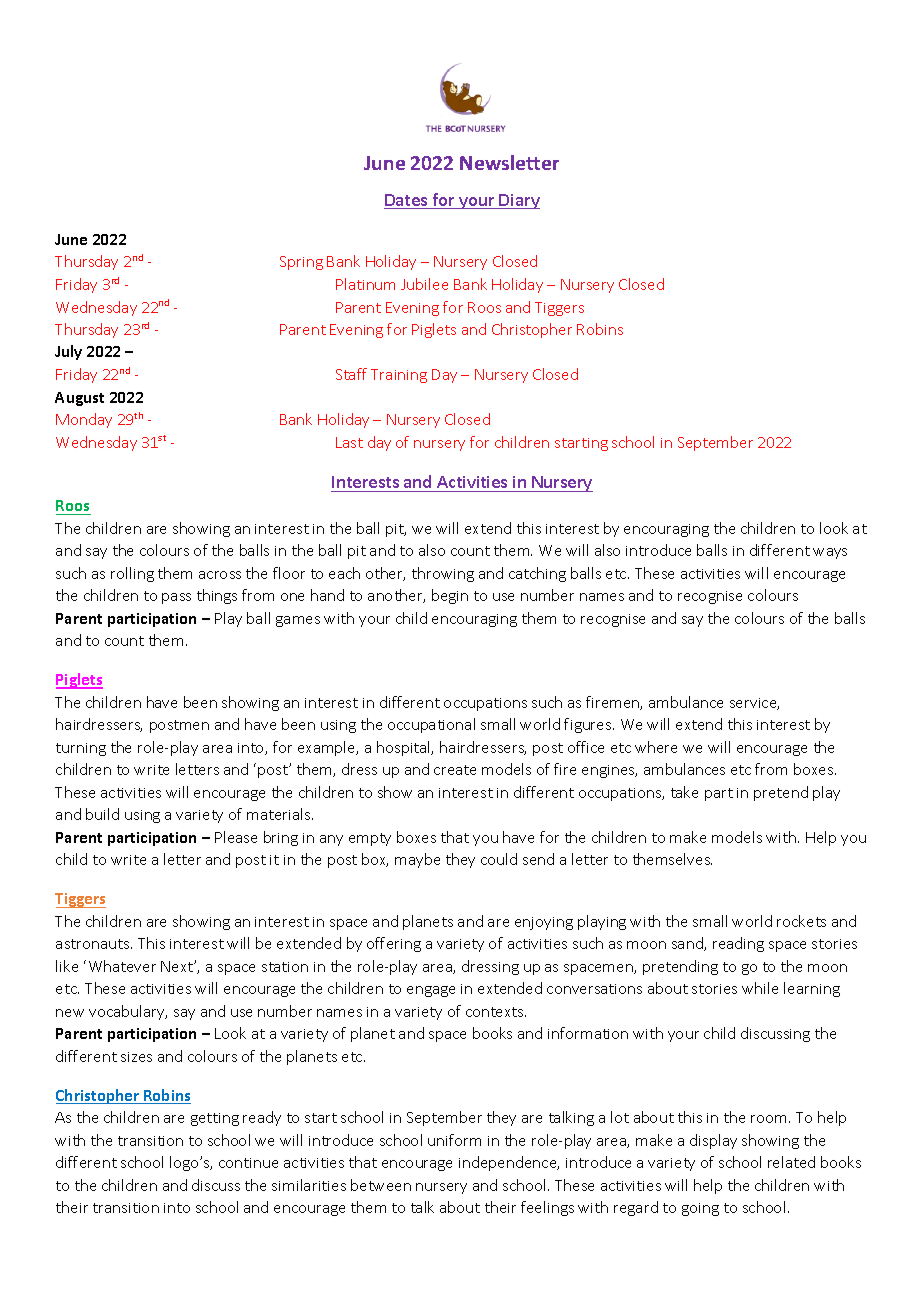 The height and width of the screenshot is (1308, 924). I want to click on related, so click(791, 1162).
